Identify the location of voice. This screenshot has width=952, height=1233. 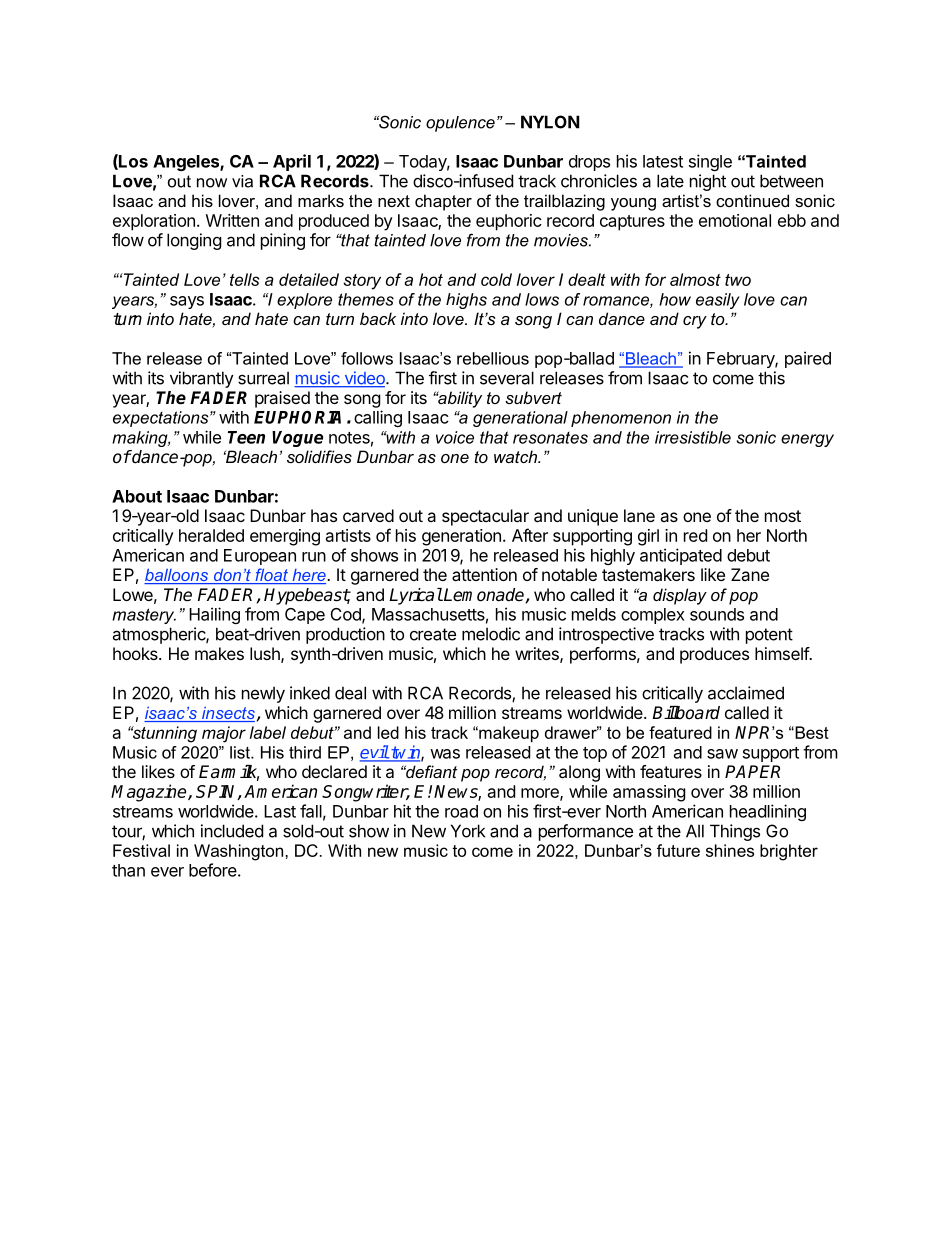
(455, 437).
